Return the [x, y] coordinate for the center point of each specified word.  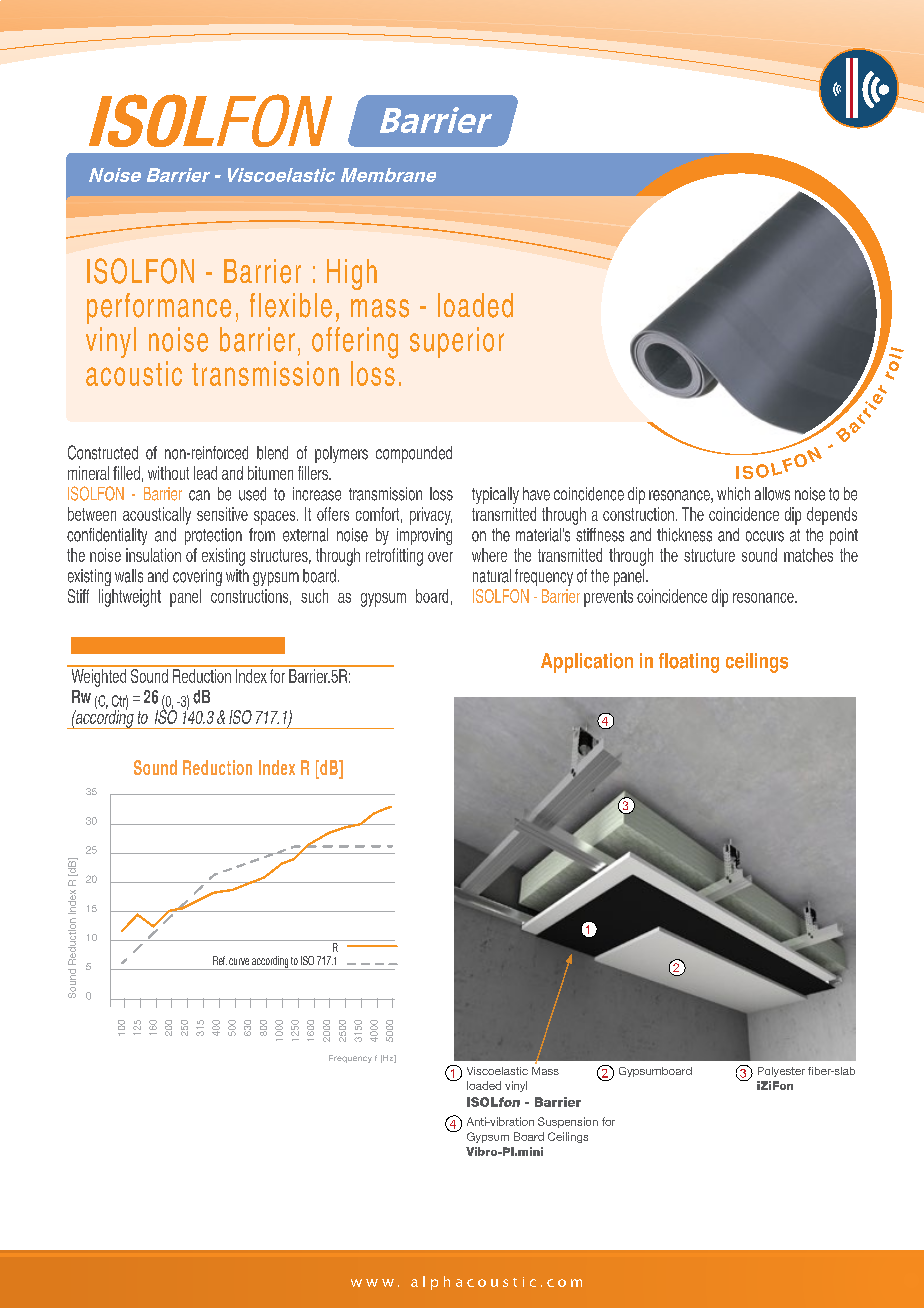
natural [492, 576]
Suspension [568, 1122]
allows [772, 494]
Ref [220, 960]
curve [239, 961]
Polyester [781, 1072]
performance [159, 308]
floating [689, 663]
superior [457, 342]
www [372, 1283]
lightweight [130, 598]
